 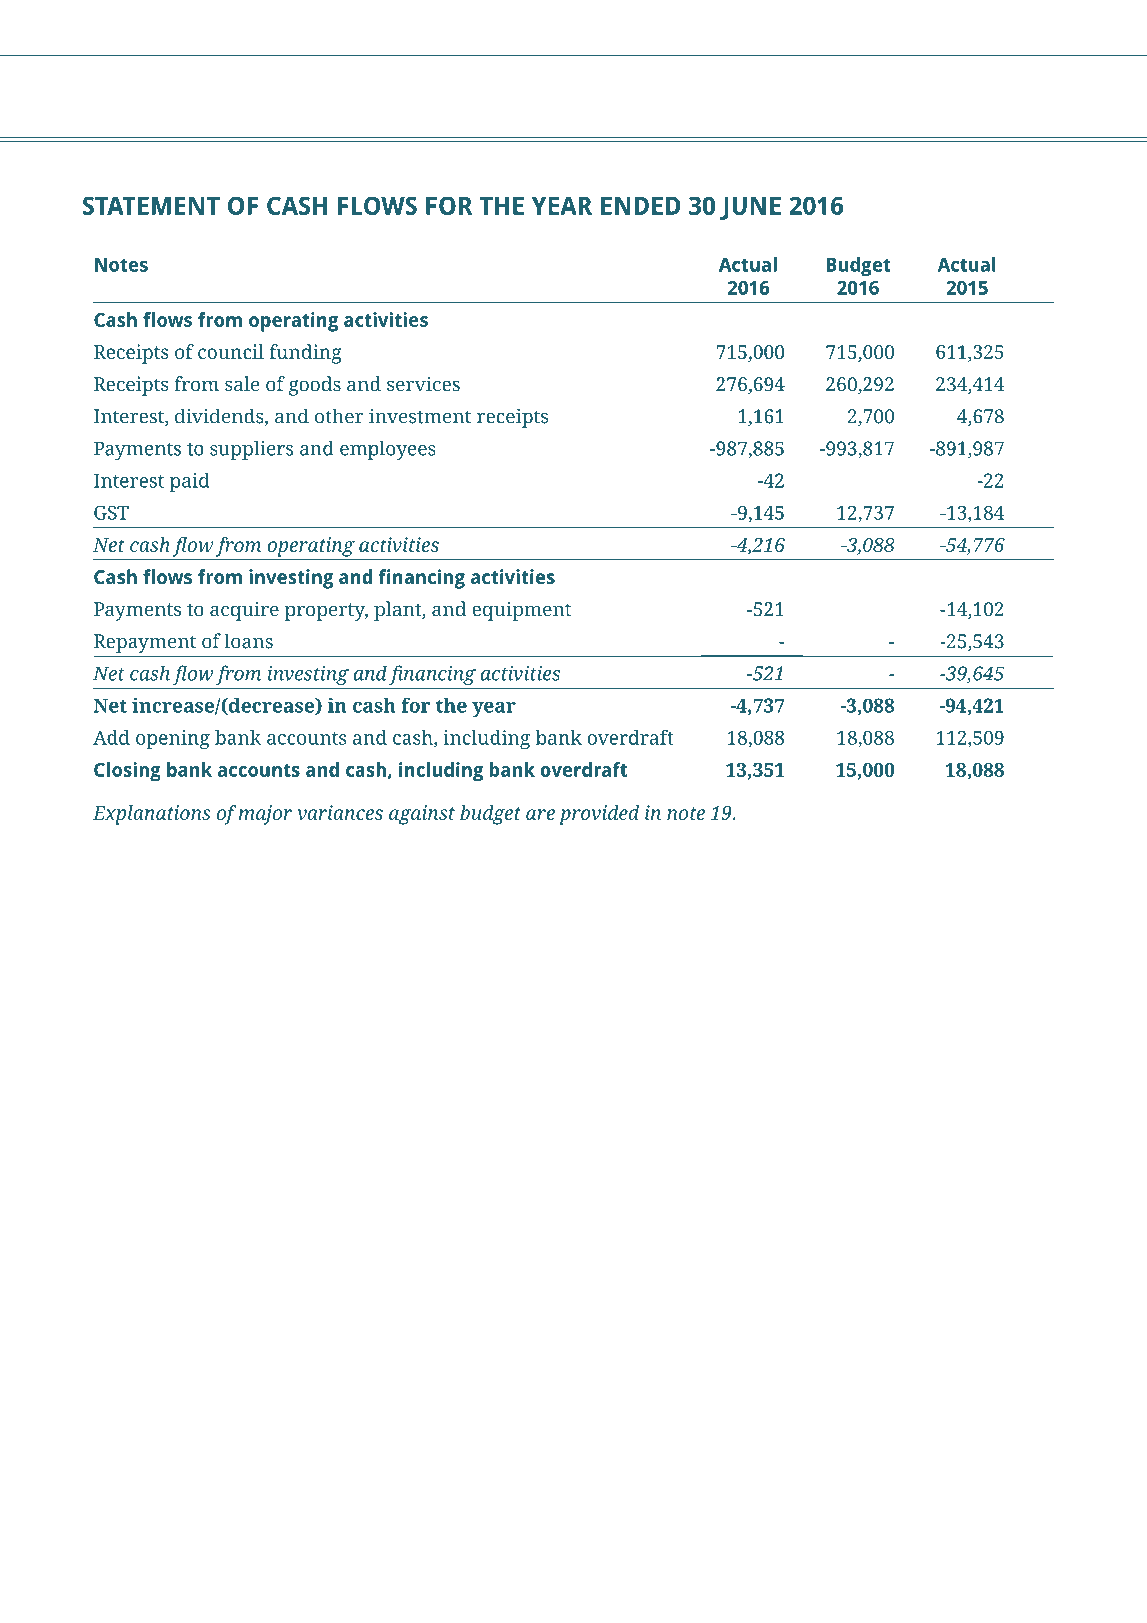 What do you see at coordinates (244, 611) in the screenshot?
I see `acquire` at bounding box center [244, 611].
